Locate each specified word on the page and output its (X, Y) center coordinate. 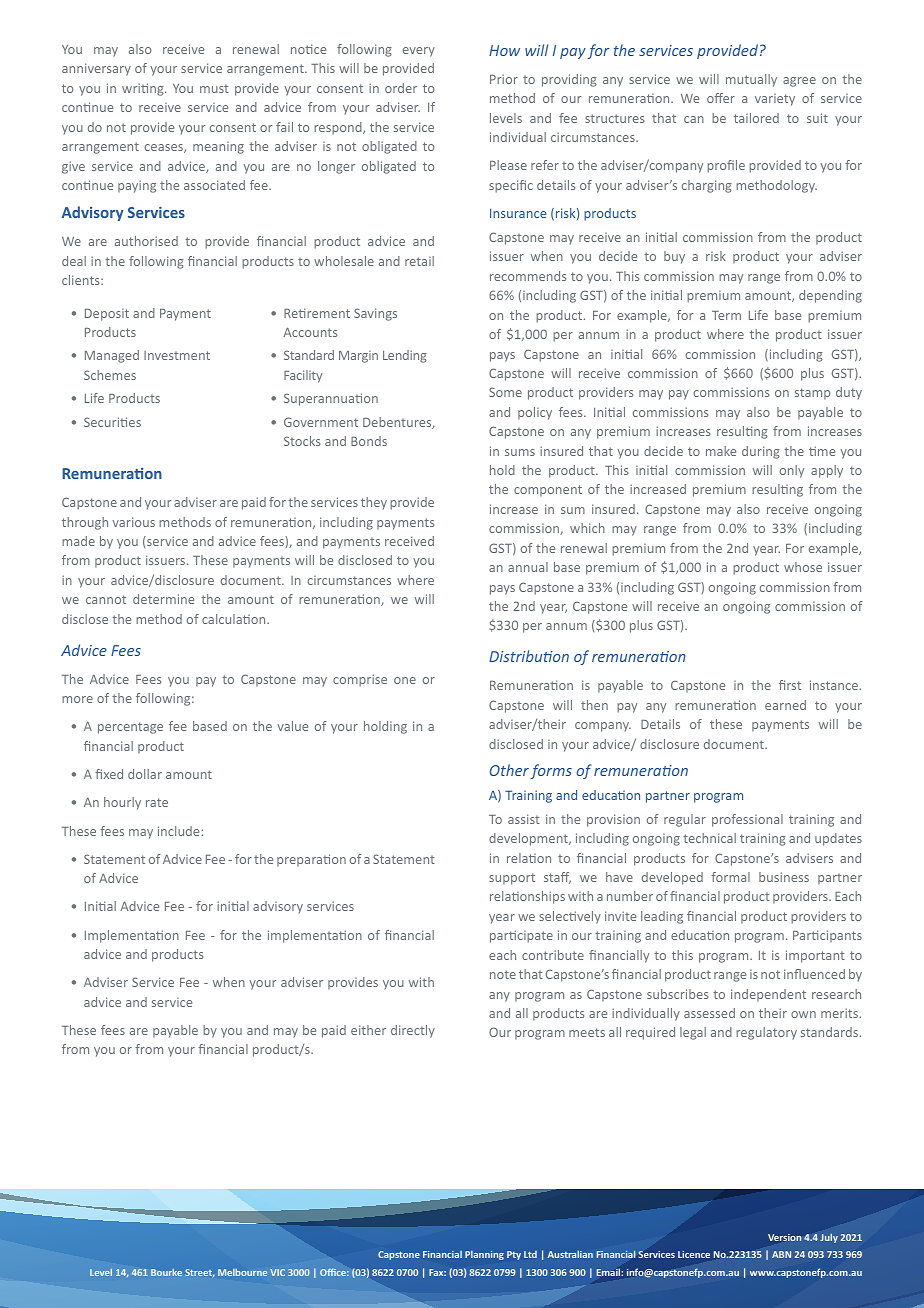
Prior (504, 79)
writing (144, 89)
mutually (751, 80)
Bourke (166, 1272)
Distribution (529, 656)
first (790, 685)
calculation (235, 619)
